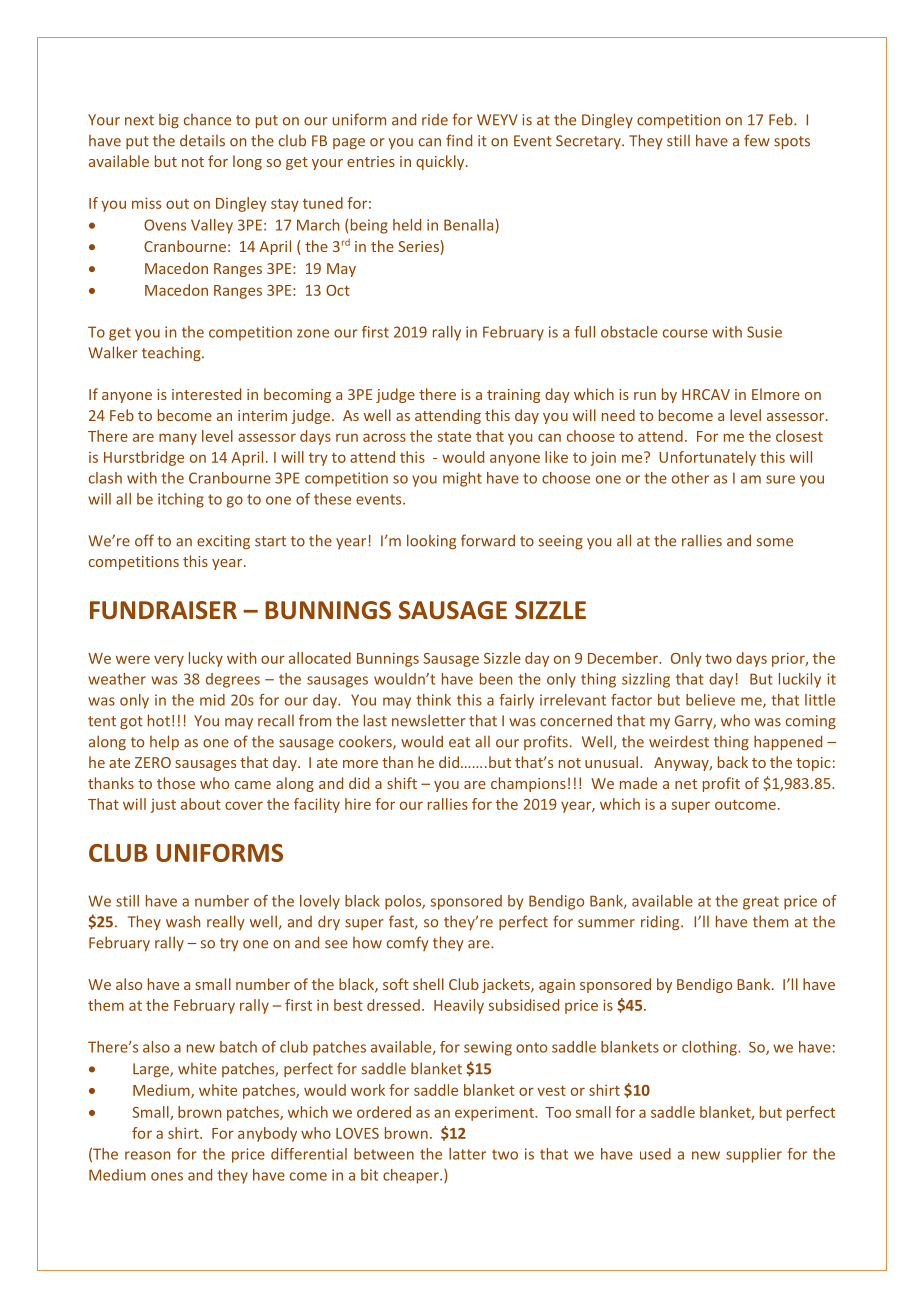  Describe the element at coordinates (459, 140) in the document. I see `find` at that location.
